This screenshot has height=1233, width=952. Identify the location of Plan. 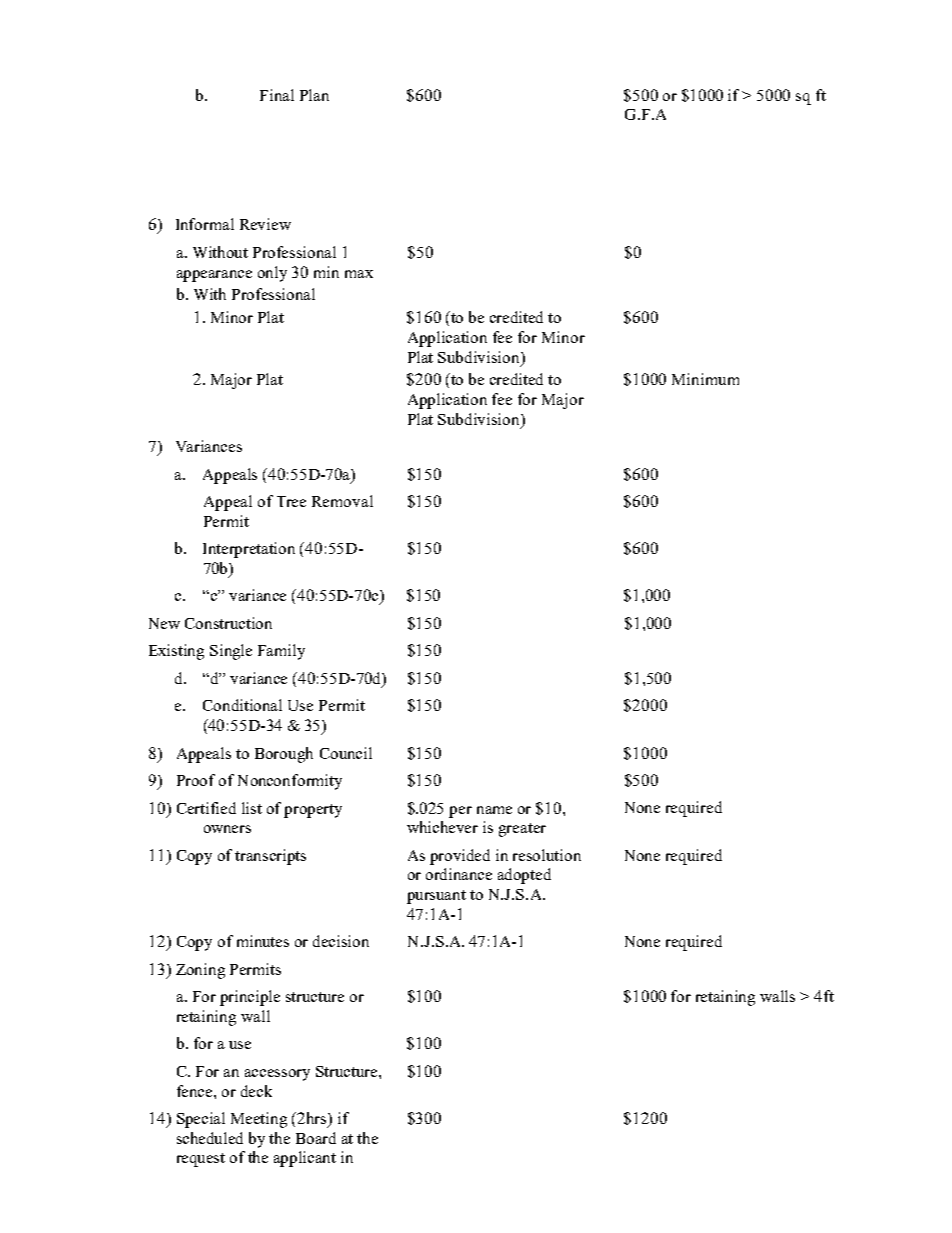
(314, 95).
